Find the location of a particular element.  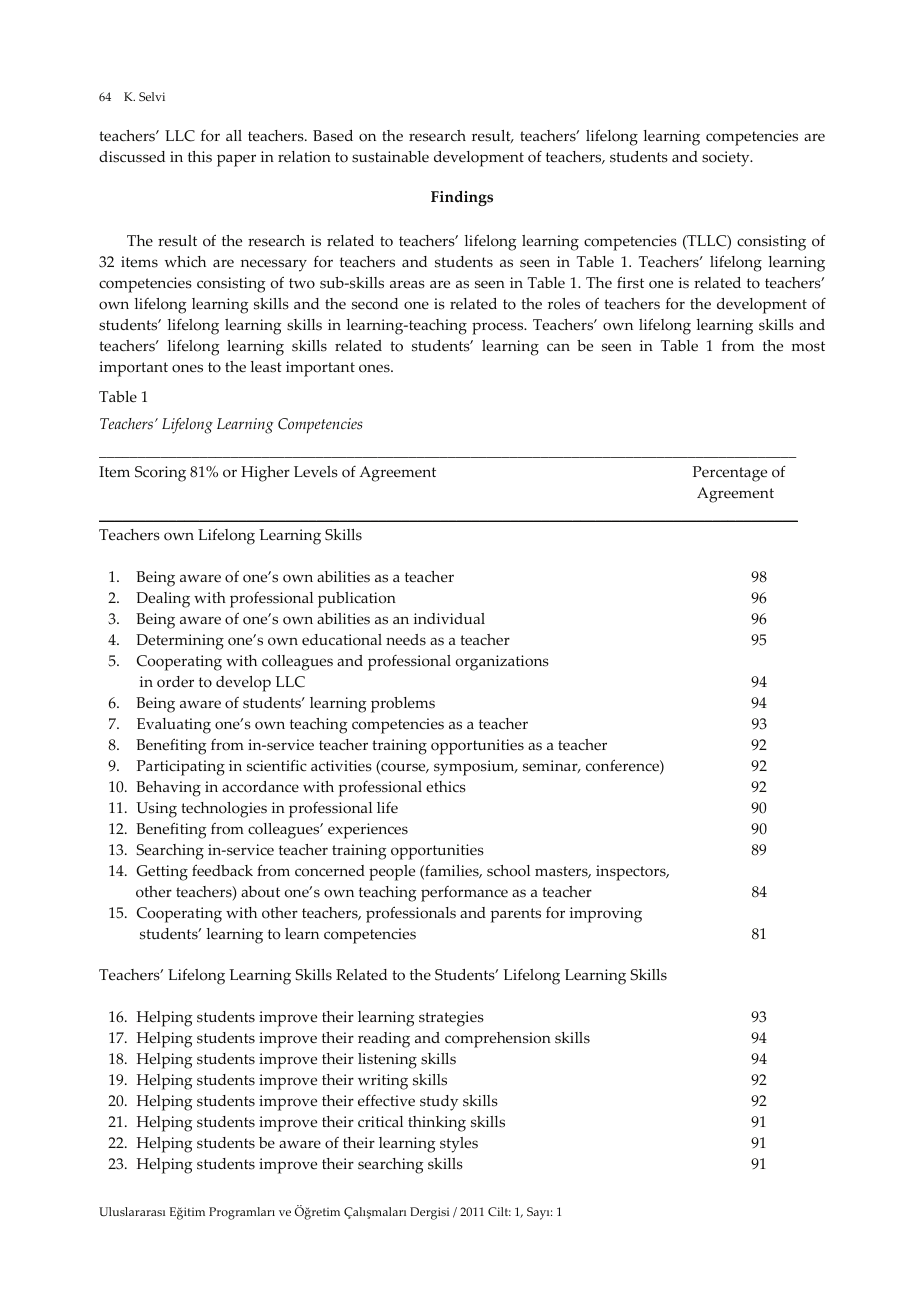

Determining is located at coordinates (180, 642).
